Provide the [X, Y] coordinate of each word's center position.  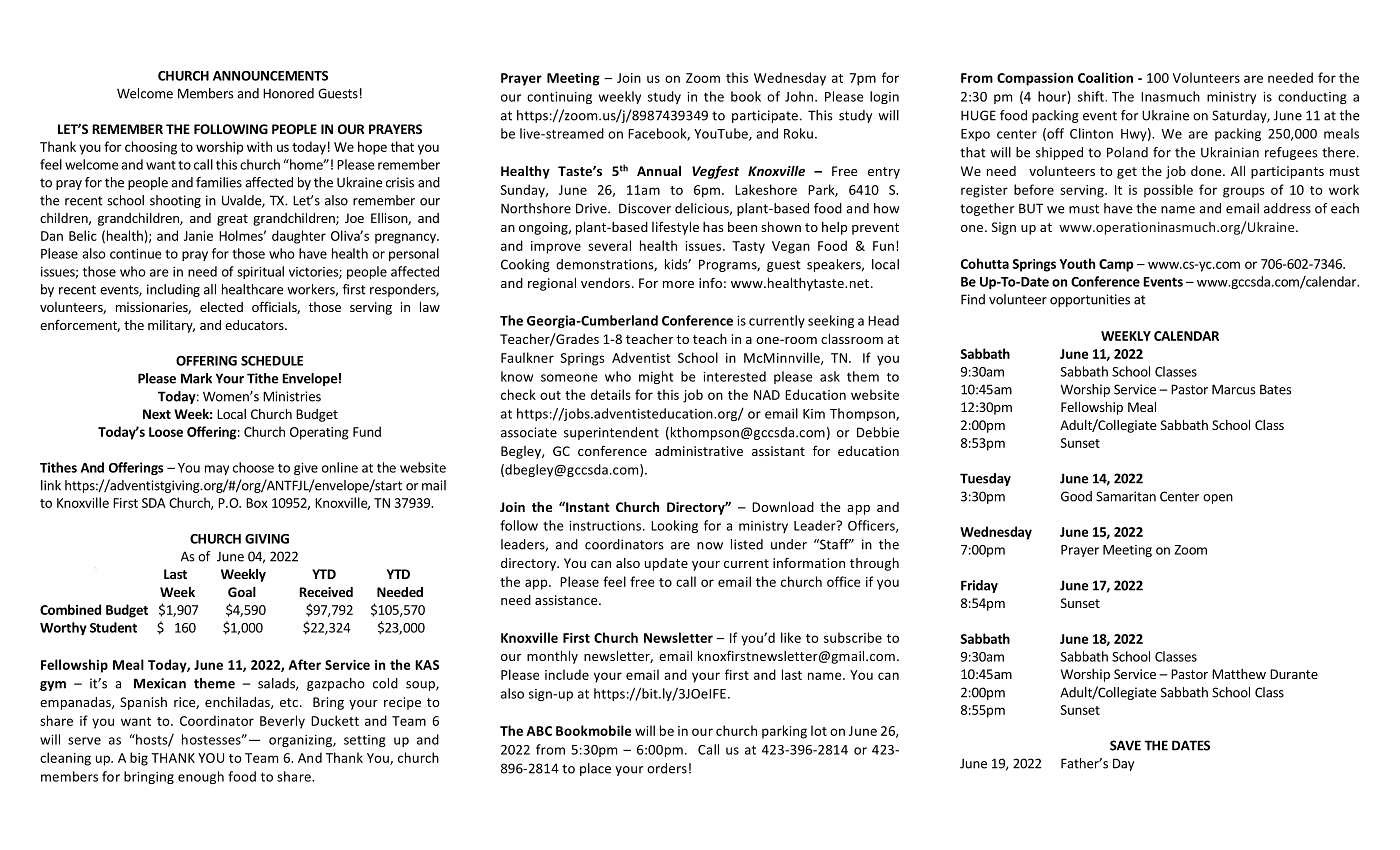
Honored [288, 93]
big [139, 759]
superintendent [611, 433]
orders [667, 768]
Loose [166, 432]
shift [1092, 96]
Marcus [1234, 389]
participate [765, 116]
